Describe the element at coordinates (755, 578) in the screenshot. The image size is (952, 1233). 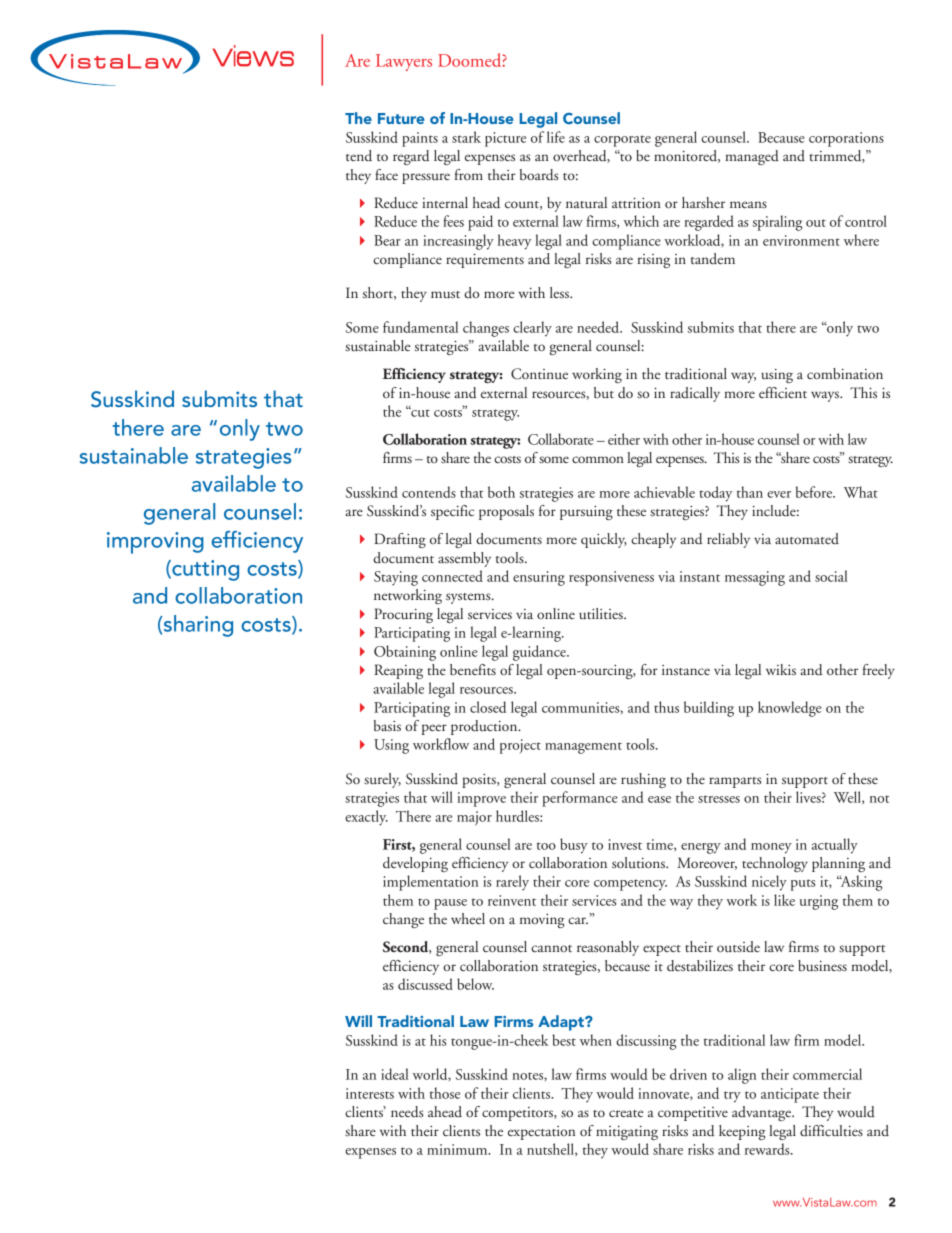
I see `messaging` at that location.
